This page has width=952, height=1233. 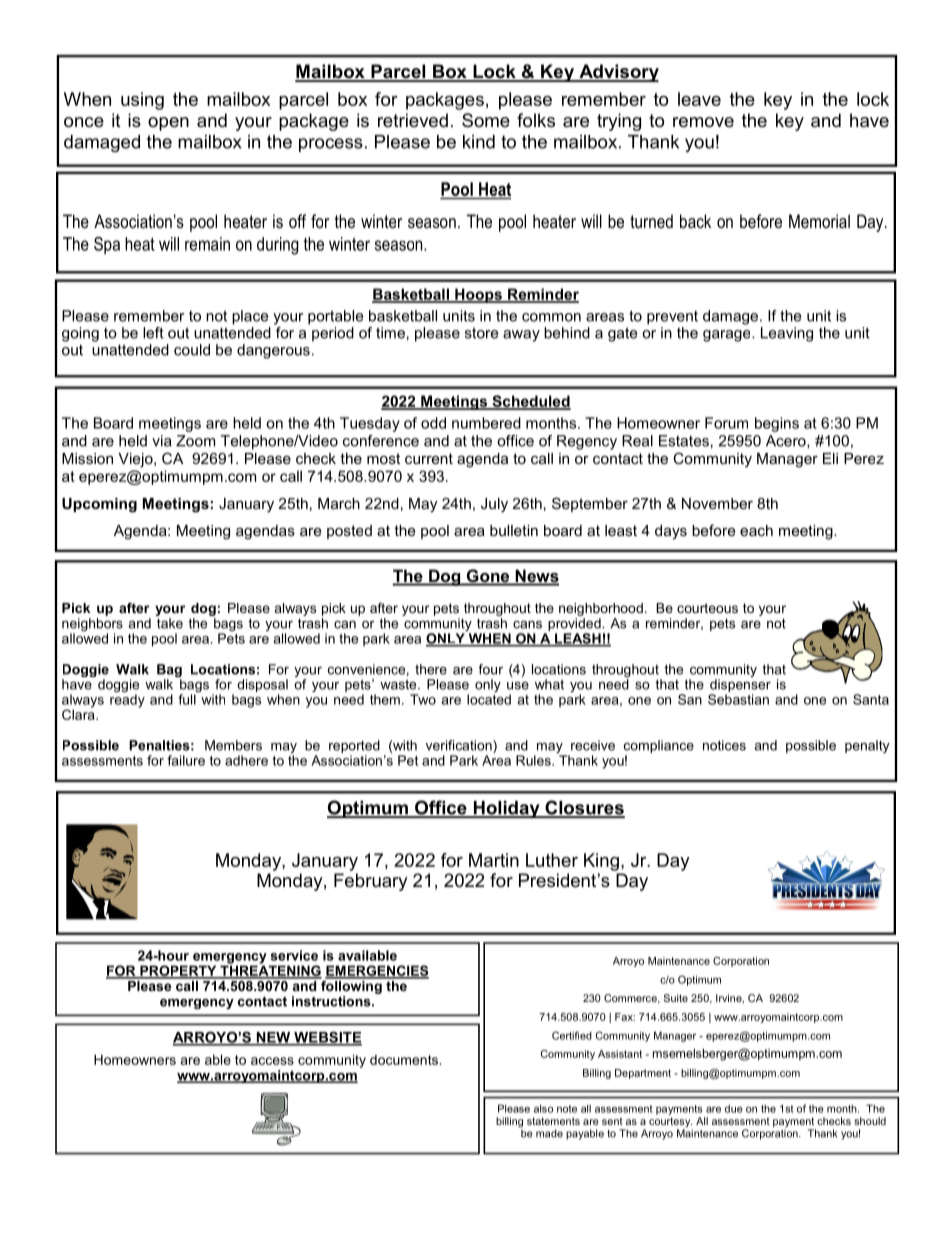 What do you see at coordinates (272, 1061) in the page?
I see `access` at bounding box center [272, 1061].
